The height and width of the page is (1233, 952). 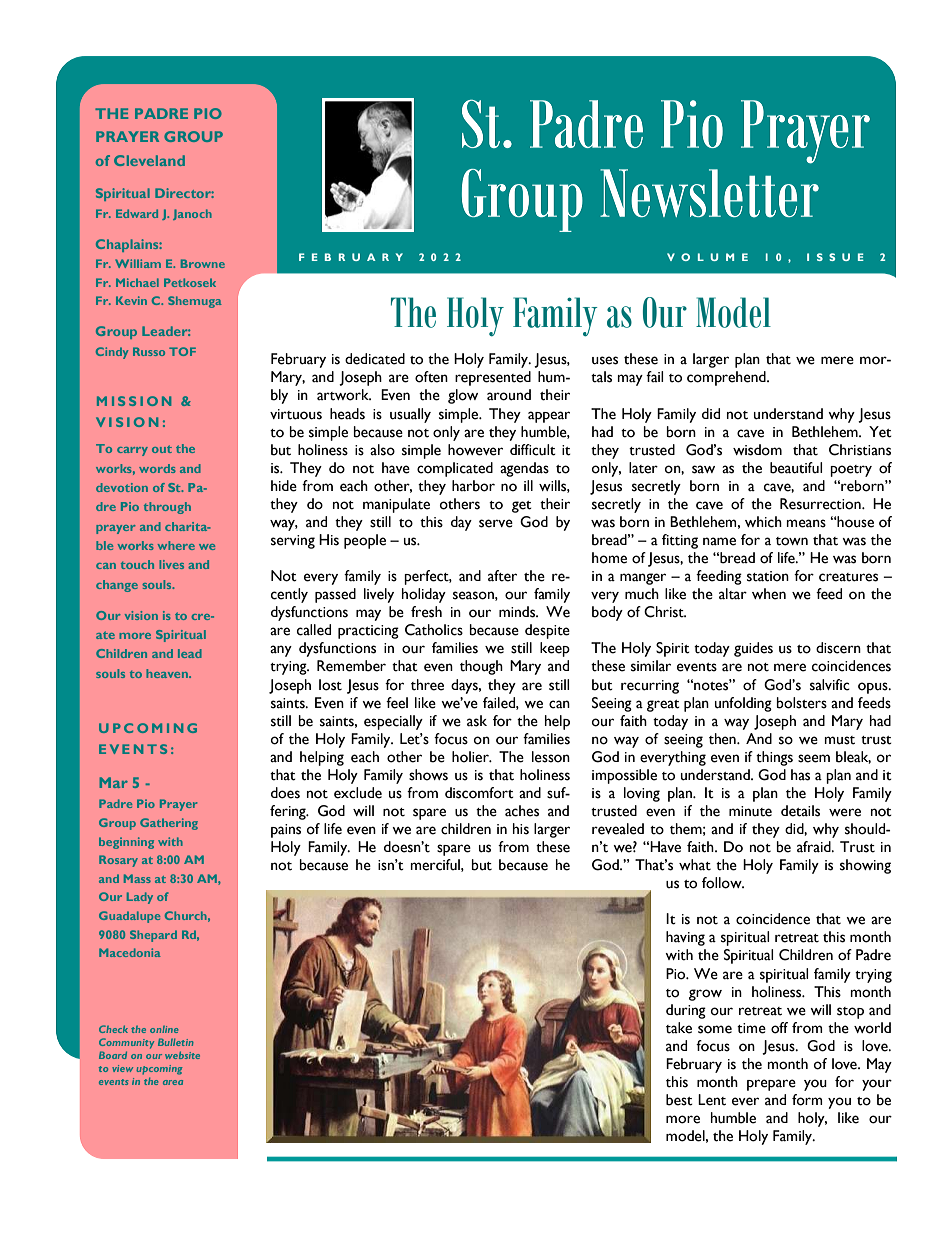 I want to click on comprehend, so click(x=727, y=378).
